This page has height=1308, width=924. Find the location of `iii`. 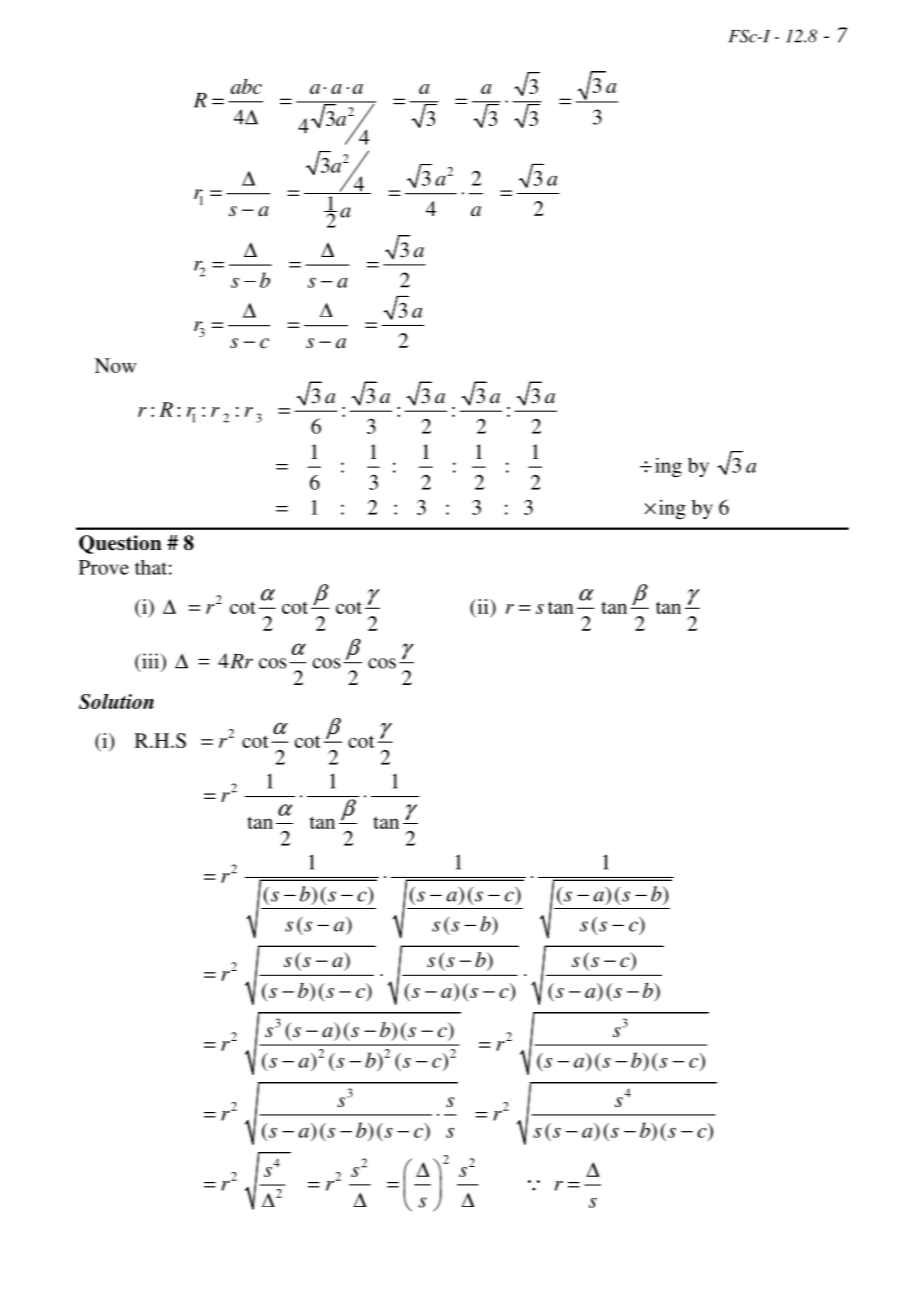

iii is located at coordinates (150, 662).
